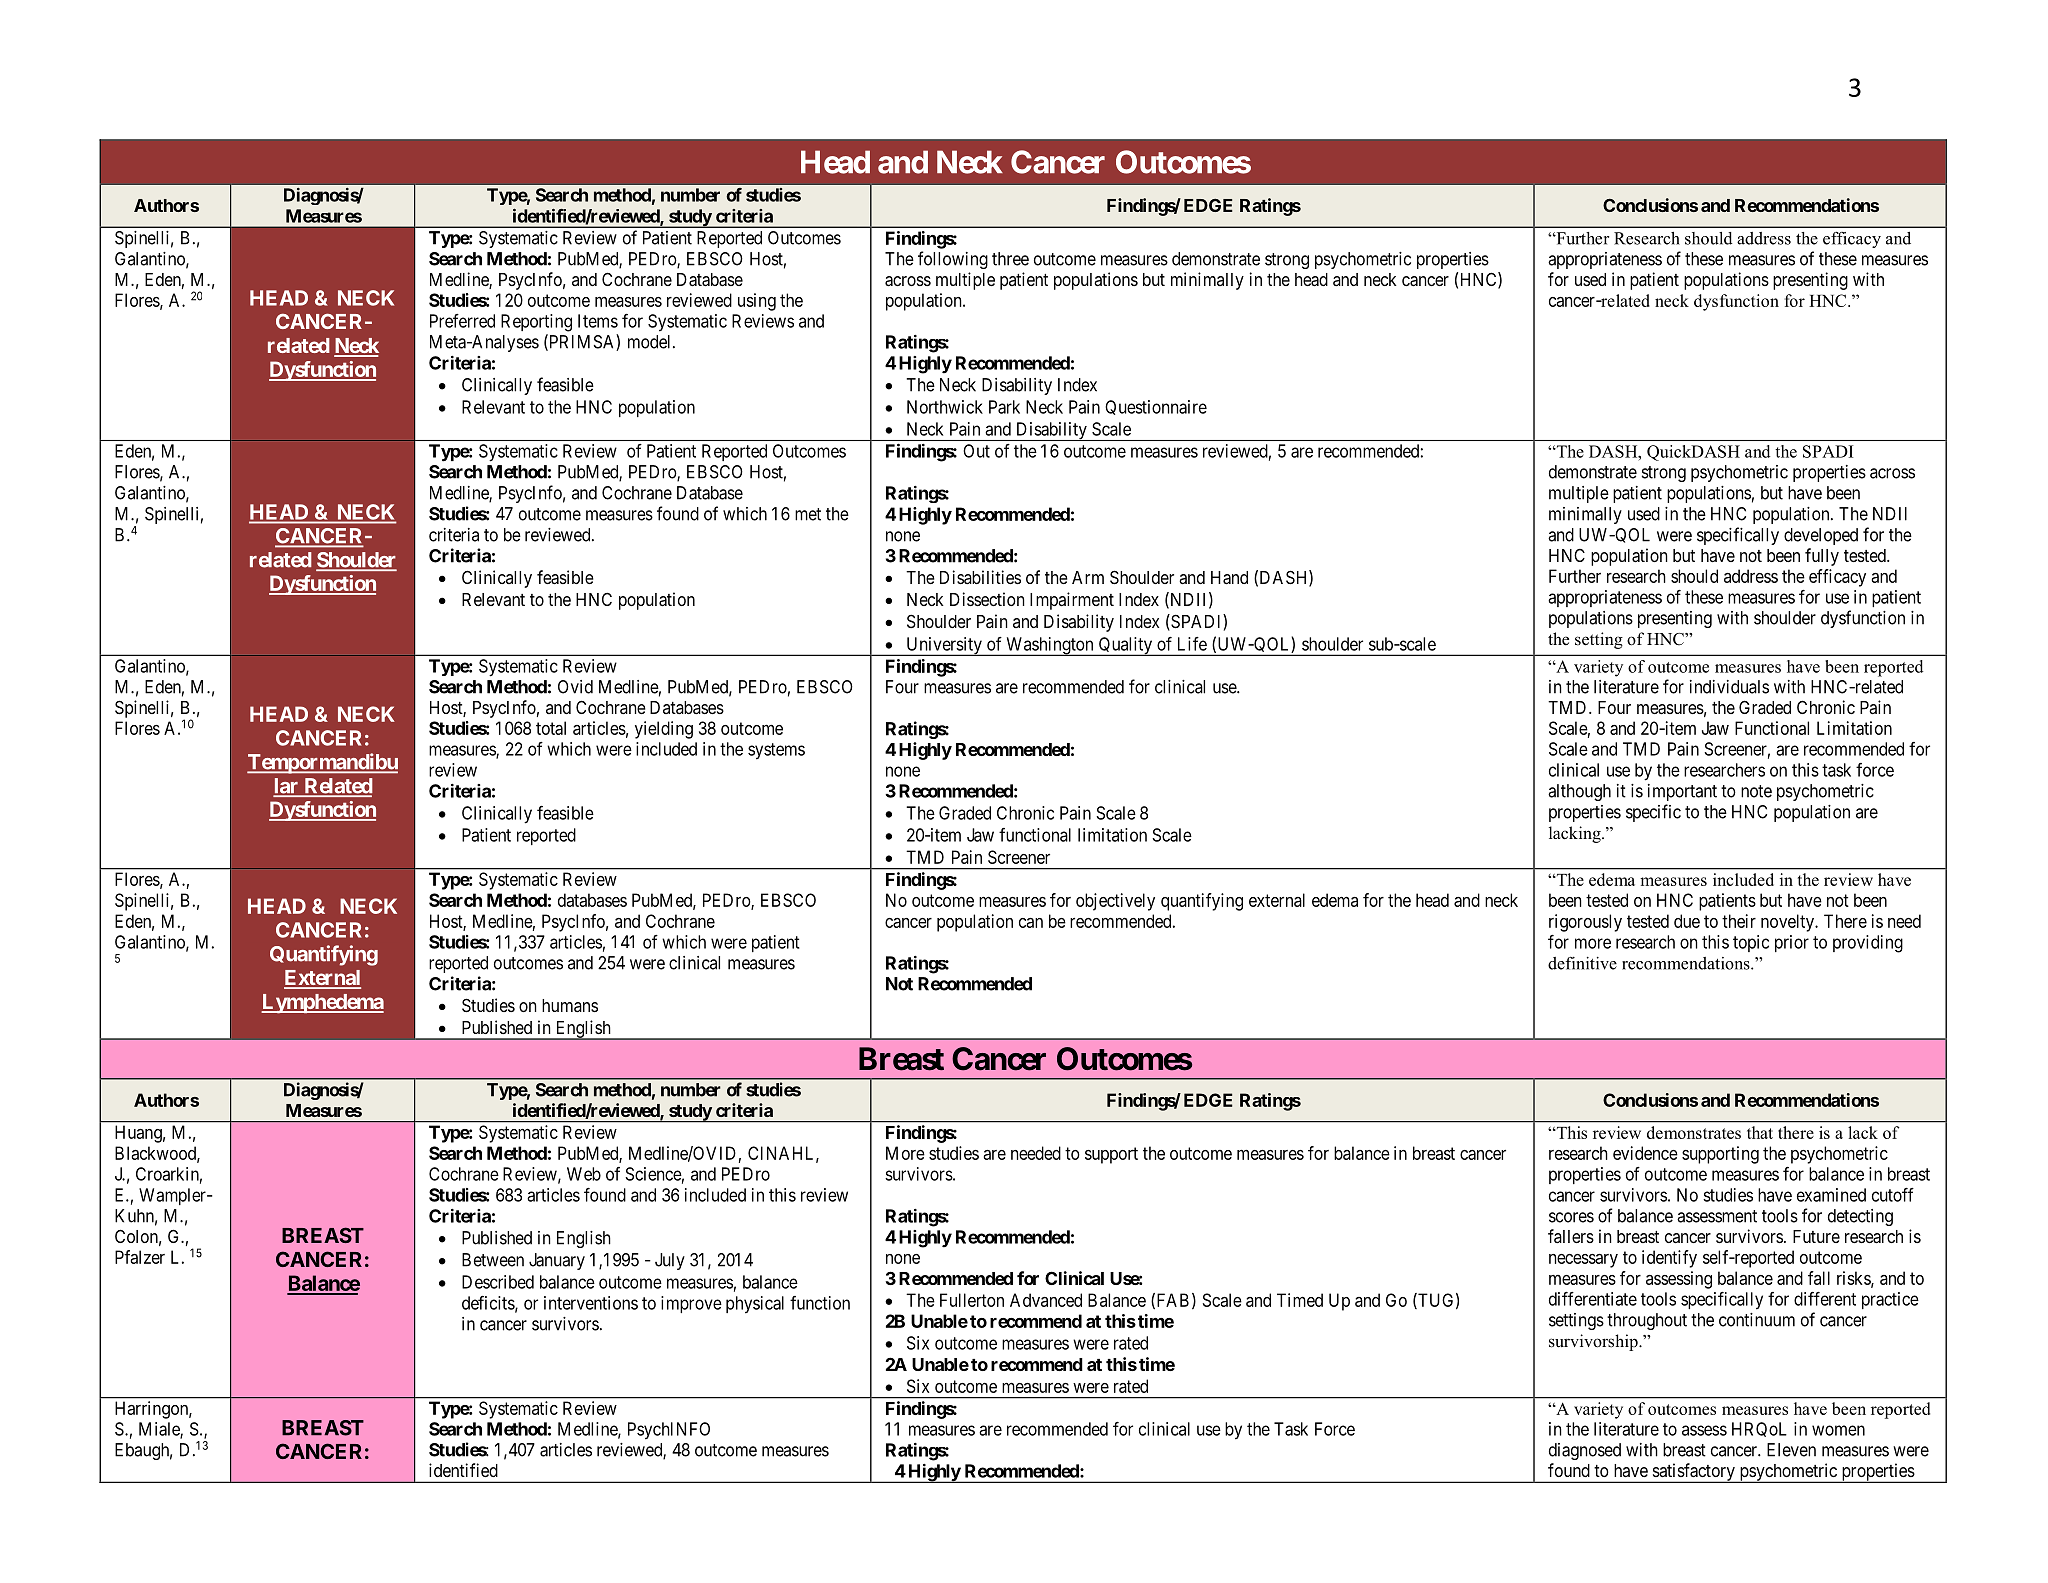 This image has height=1583, width=2048. I want to click on three, so click(1010, 259).
